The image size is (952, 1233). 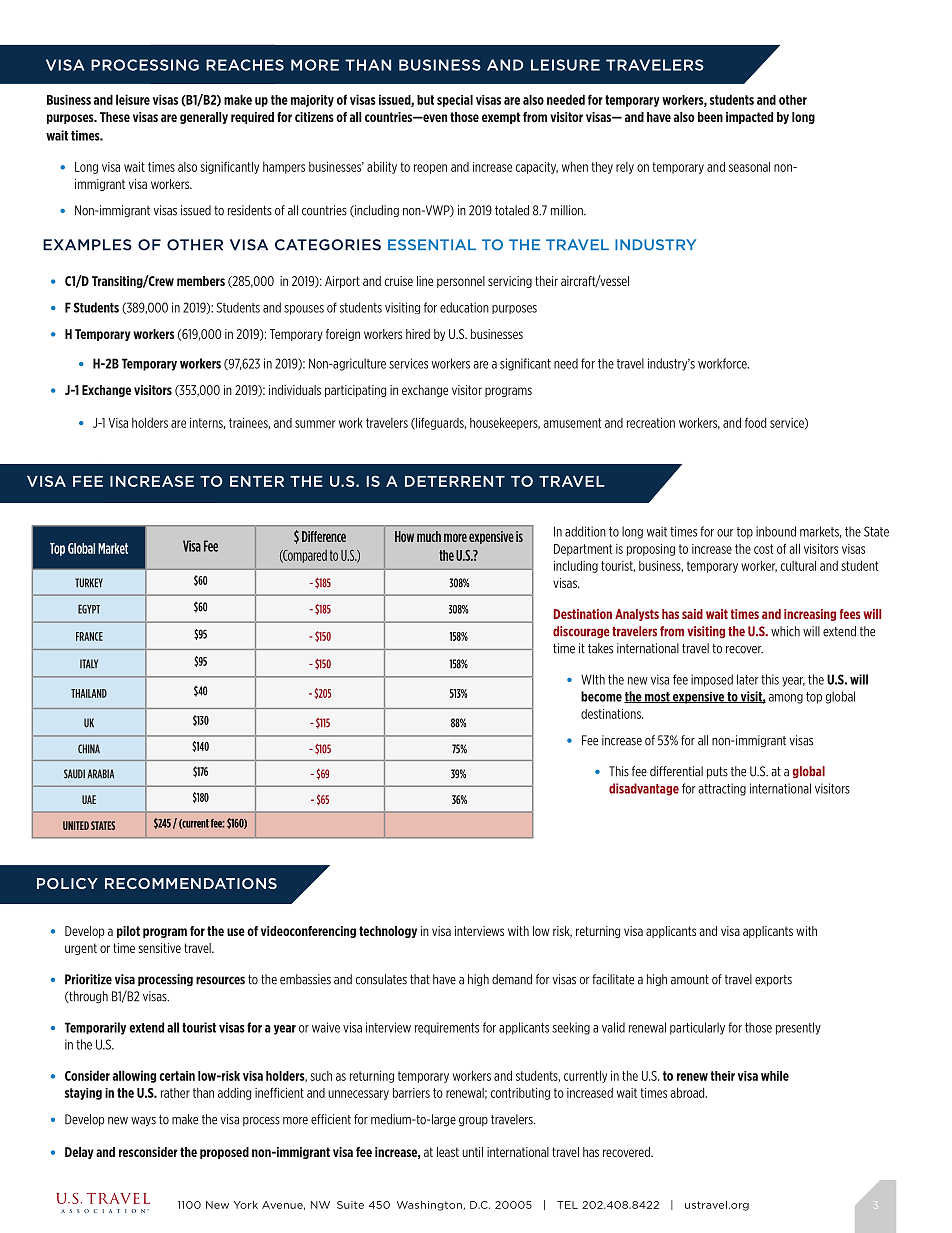 What do you see at coordinates (773, 980) in the page?
I see `exports` at bounding box center [773, 980].
